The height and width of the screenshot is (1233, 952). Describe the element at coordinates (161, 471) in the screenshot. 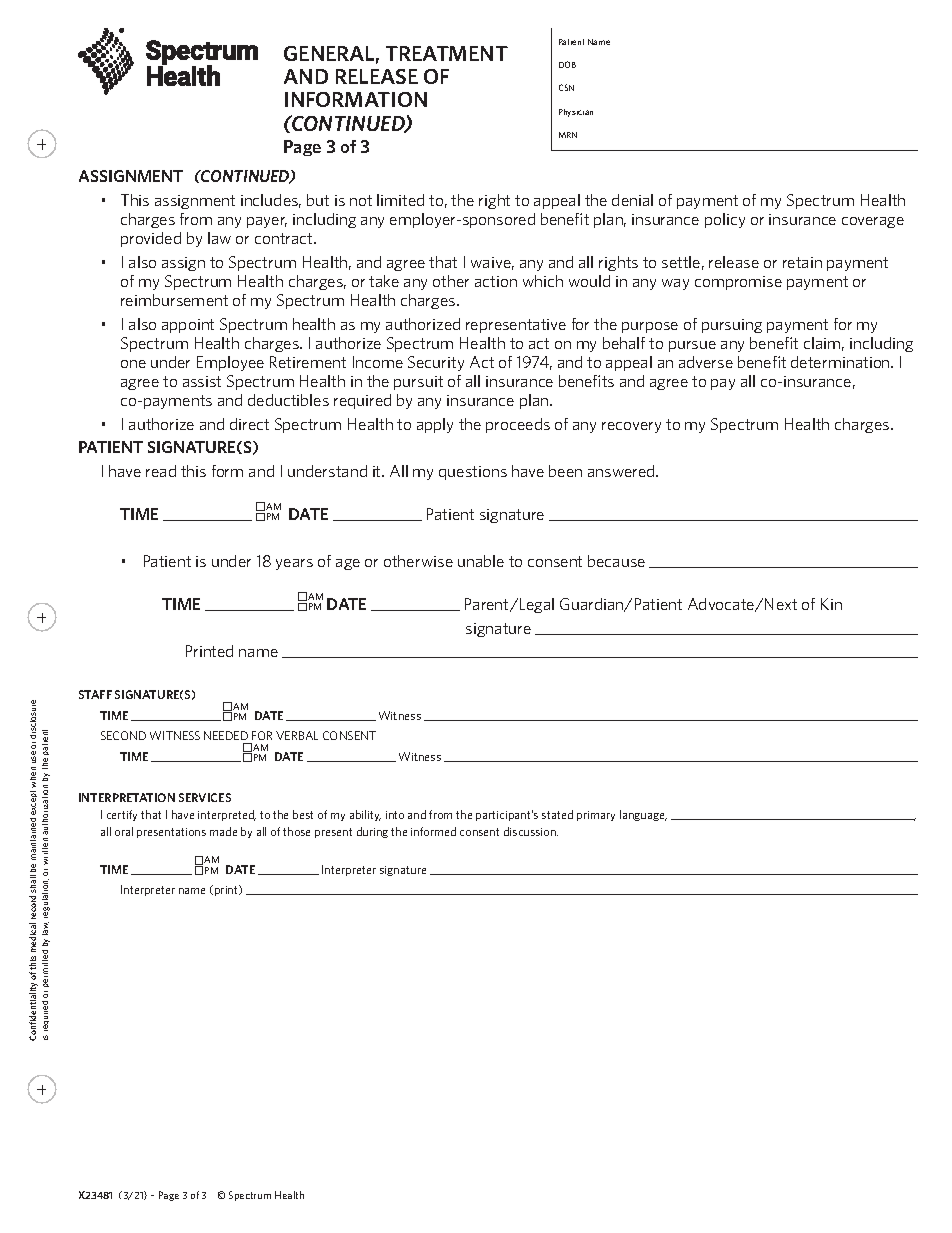

I see `read` at that location.
